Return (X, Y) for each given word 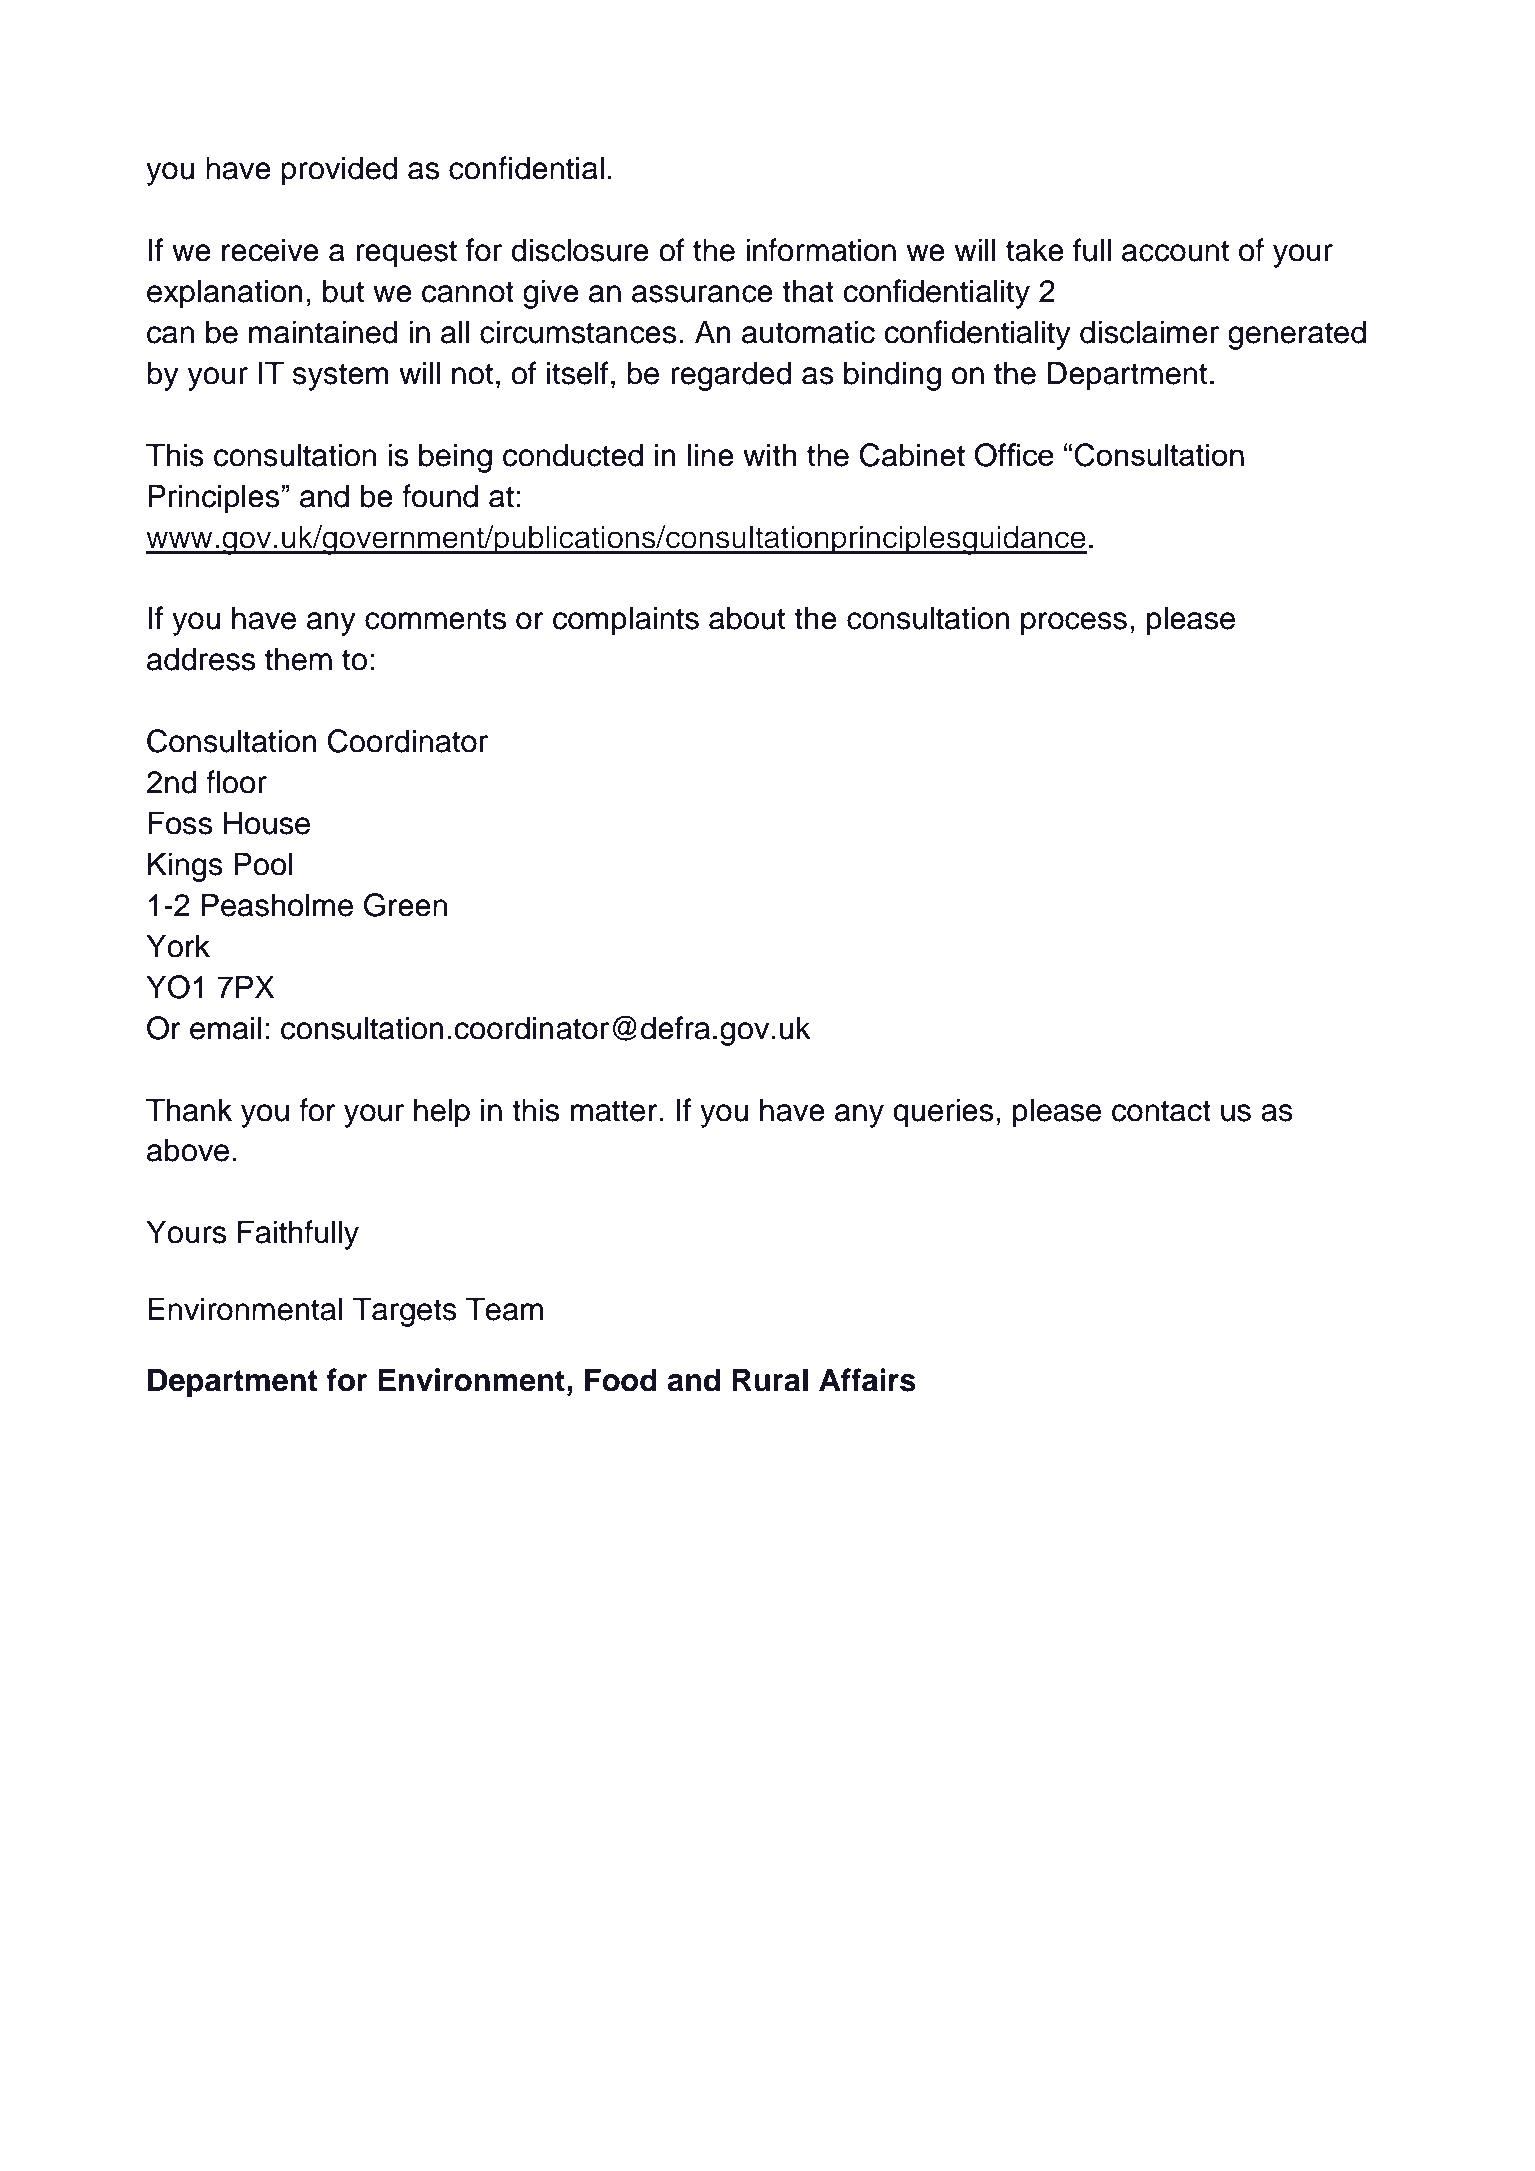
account (1175, 251)
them (298, 659)
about (747, 618)
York (178, 946)
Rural (770, 1380)
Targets (405, 1312)
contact (1161, 1111)
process (1074, 624)
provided (339, 171)
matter (614, 1111)
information (821, 250)
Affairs (867, 1380)
